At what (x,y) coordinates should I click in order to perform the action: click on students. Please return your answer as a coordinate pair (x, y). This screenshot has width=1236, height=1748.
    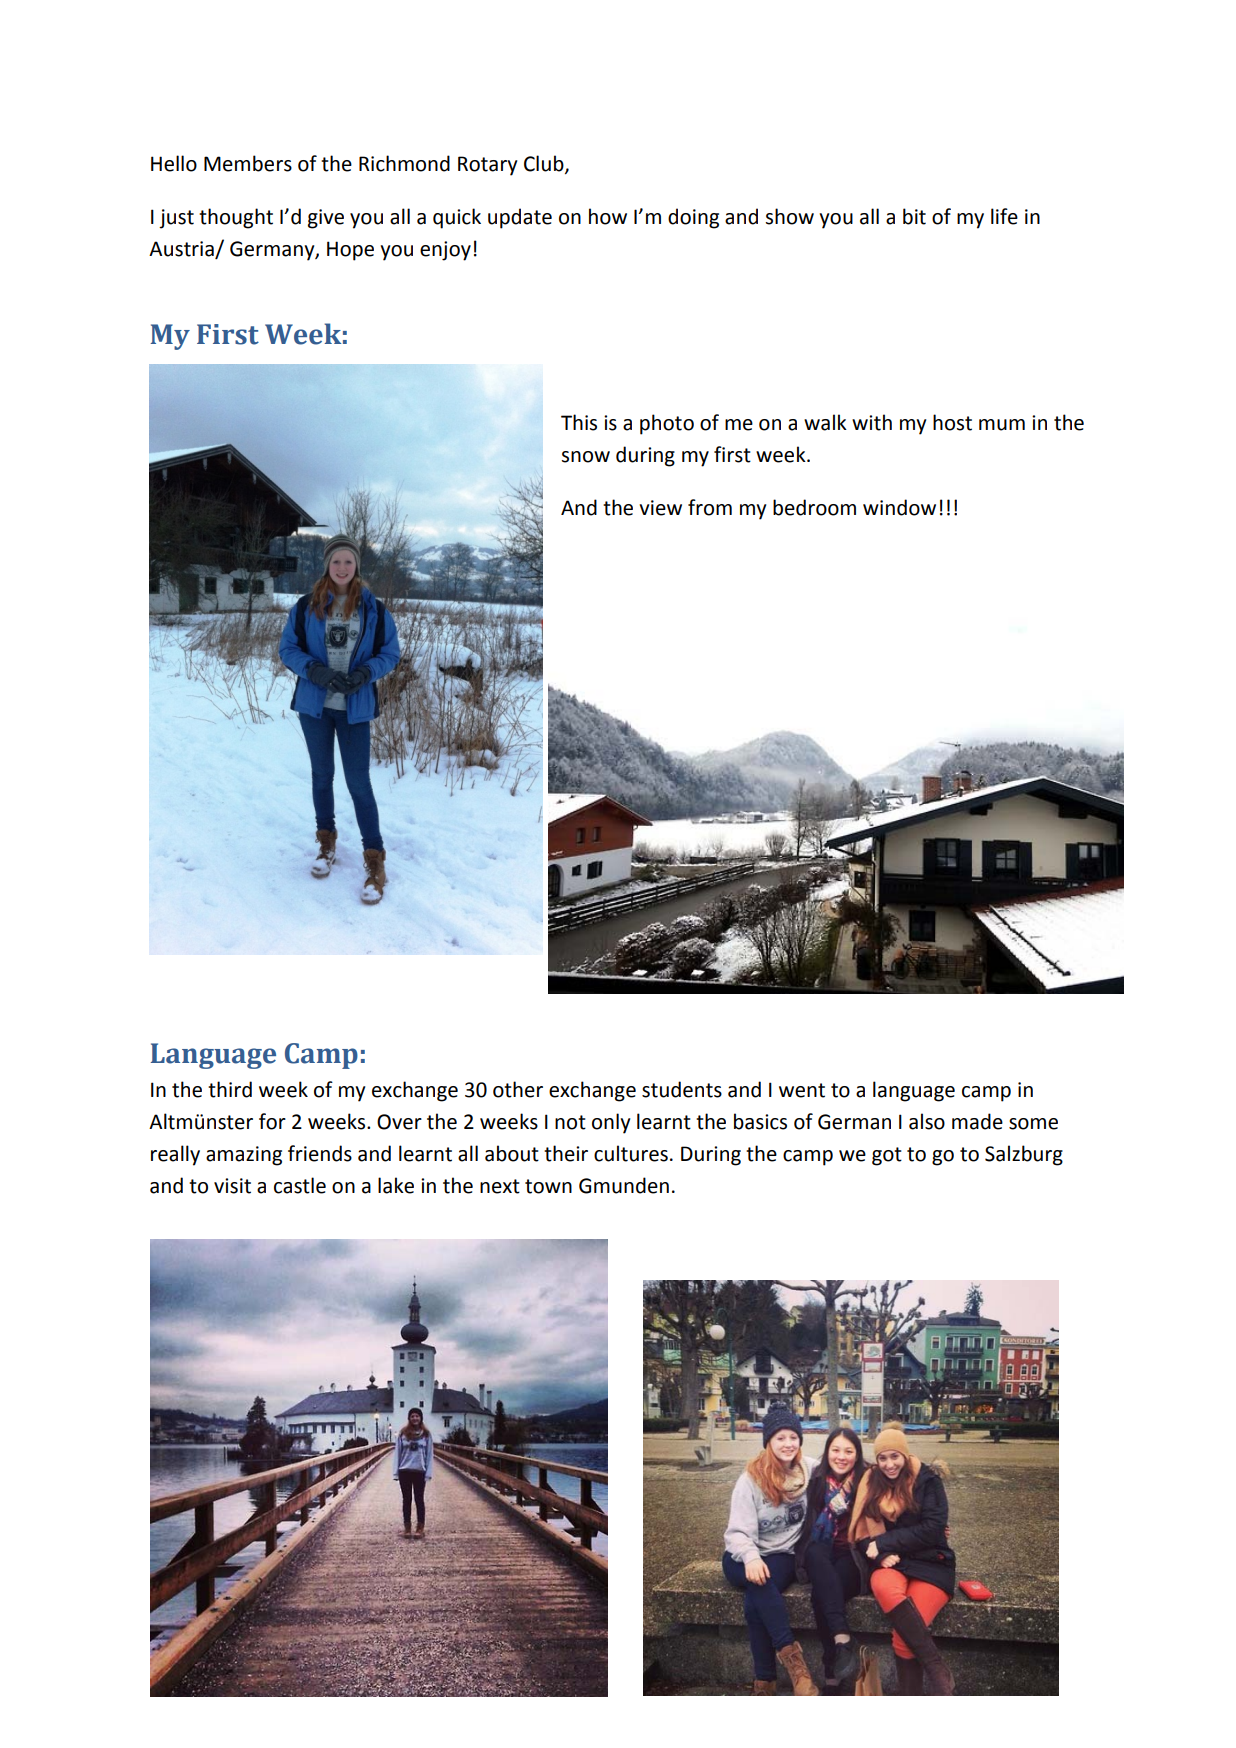
    Looking at the image, I should click on (682, 1089).
